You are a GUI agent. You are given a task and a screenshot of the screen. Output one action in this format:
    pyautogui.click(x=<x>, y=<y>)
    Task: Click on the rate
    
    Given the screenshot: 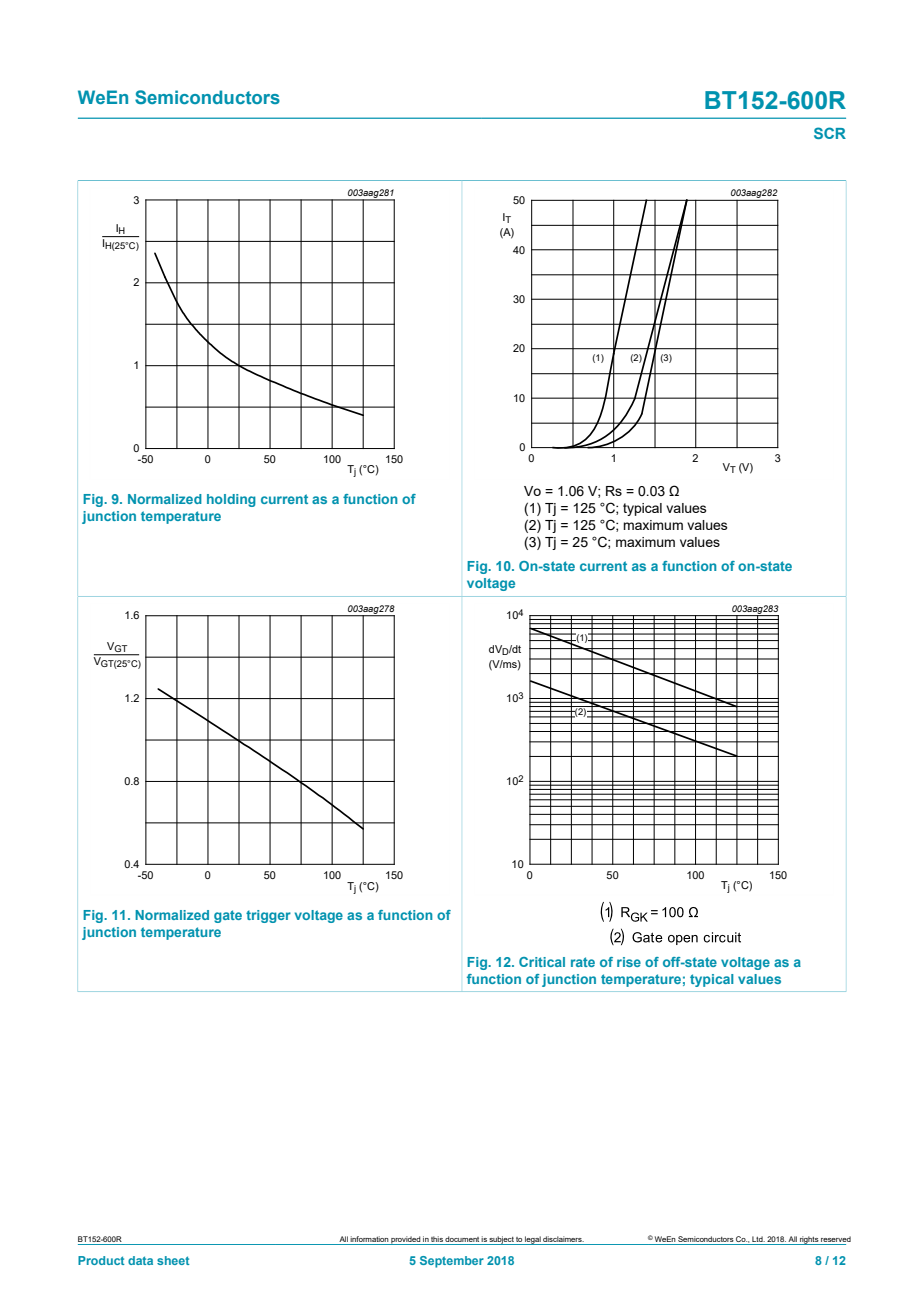 What is the action you would take?
    pyautogui.click(x=583, y=962)
